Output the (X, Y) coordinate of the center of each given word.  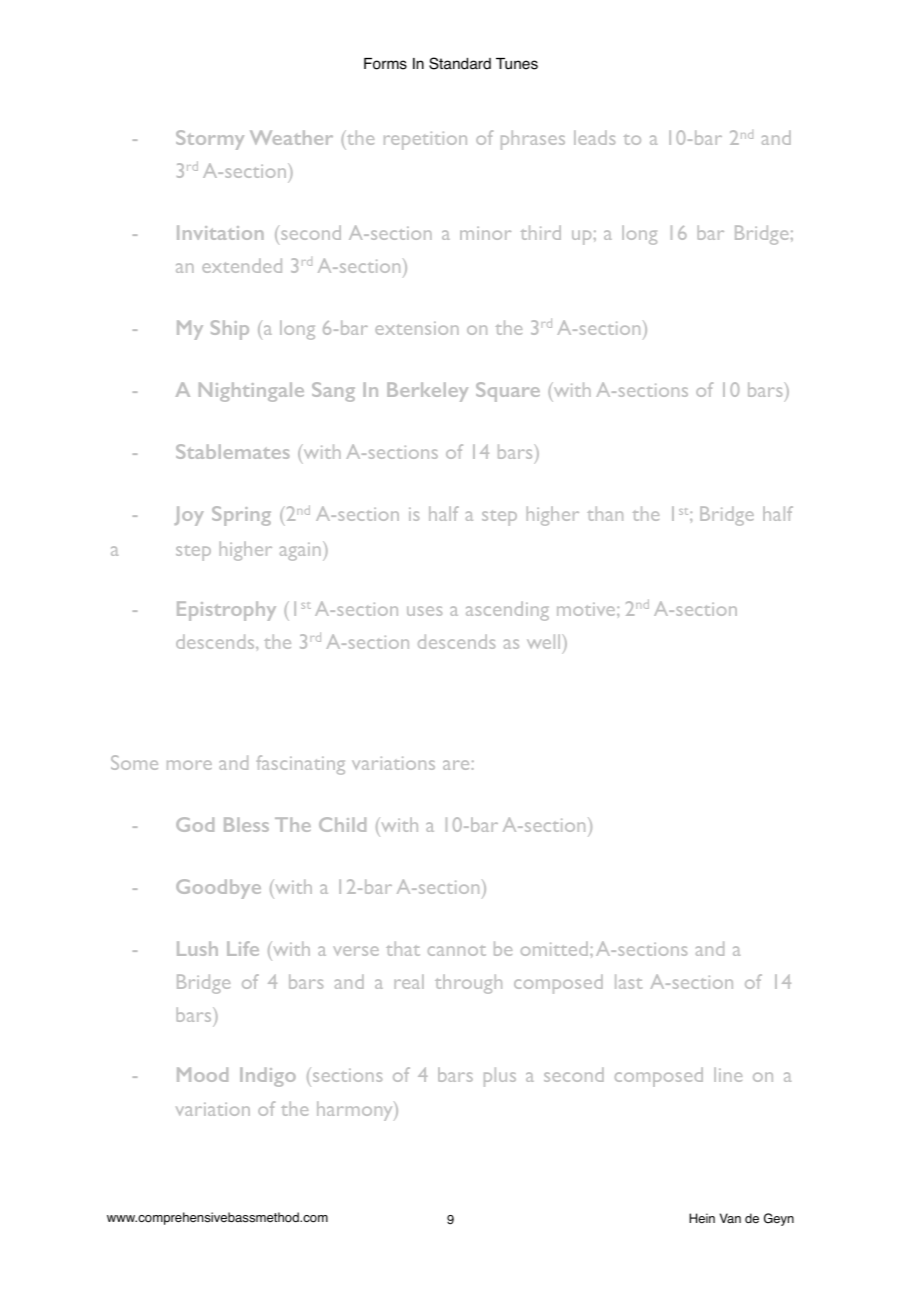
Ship (230, 330)
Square (508, 392)
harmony (356, 1111)
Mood (202, 1074)
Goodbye (218, 889)
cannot (457, 951)
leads (594, 137)
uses (424, 611)
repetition (425, 140)
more (189, 765)
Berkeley (427, 392)
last (628, 981)
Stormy (210, 140)
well (545, 641)
